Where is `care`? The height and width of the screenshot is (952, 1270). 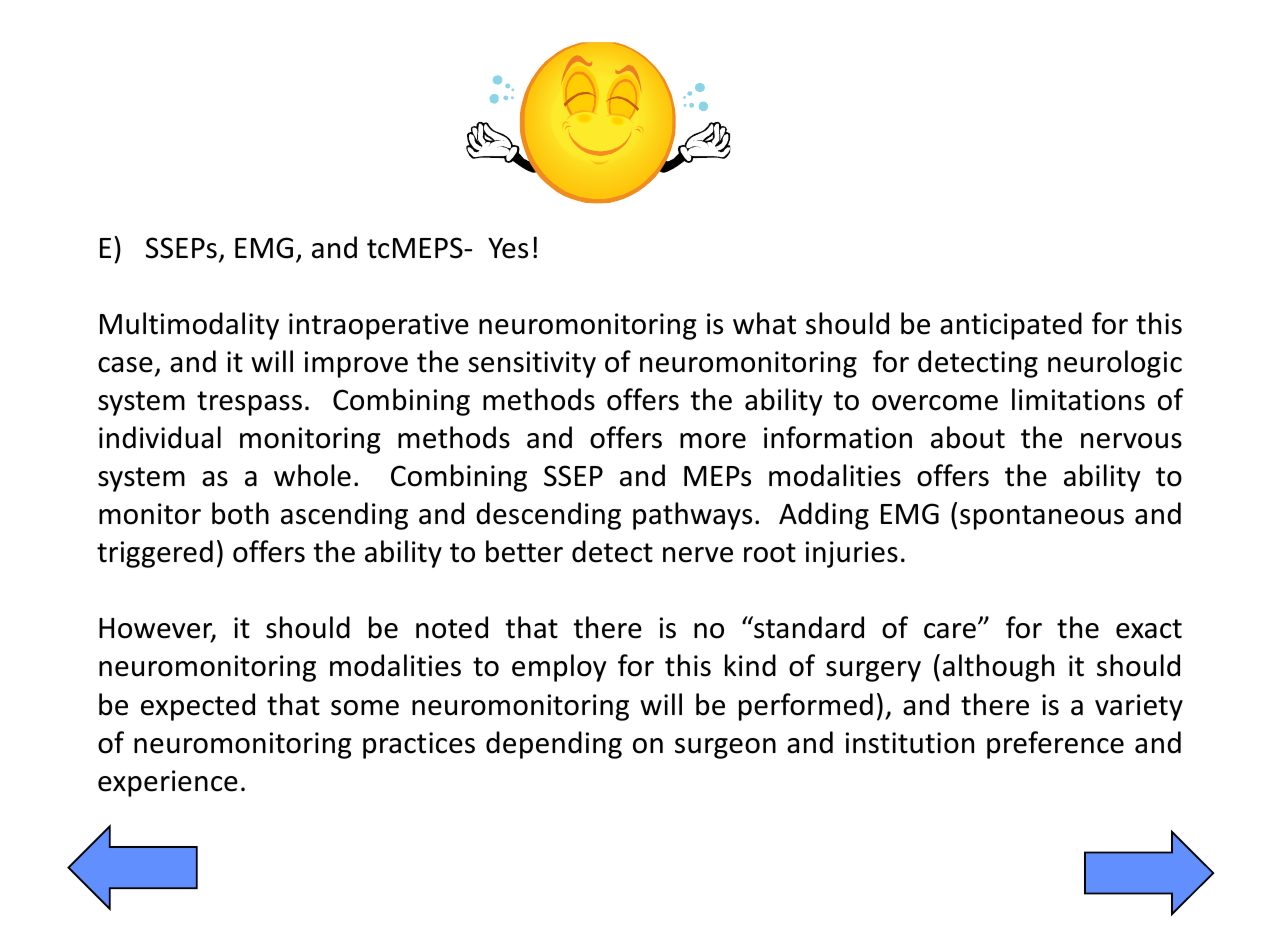 care is located at coordinates (950, 631).
